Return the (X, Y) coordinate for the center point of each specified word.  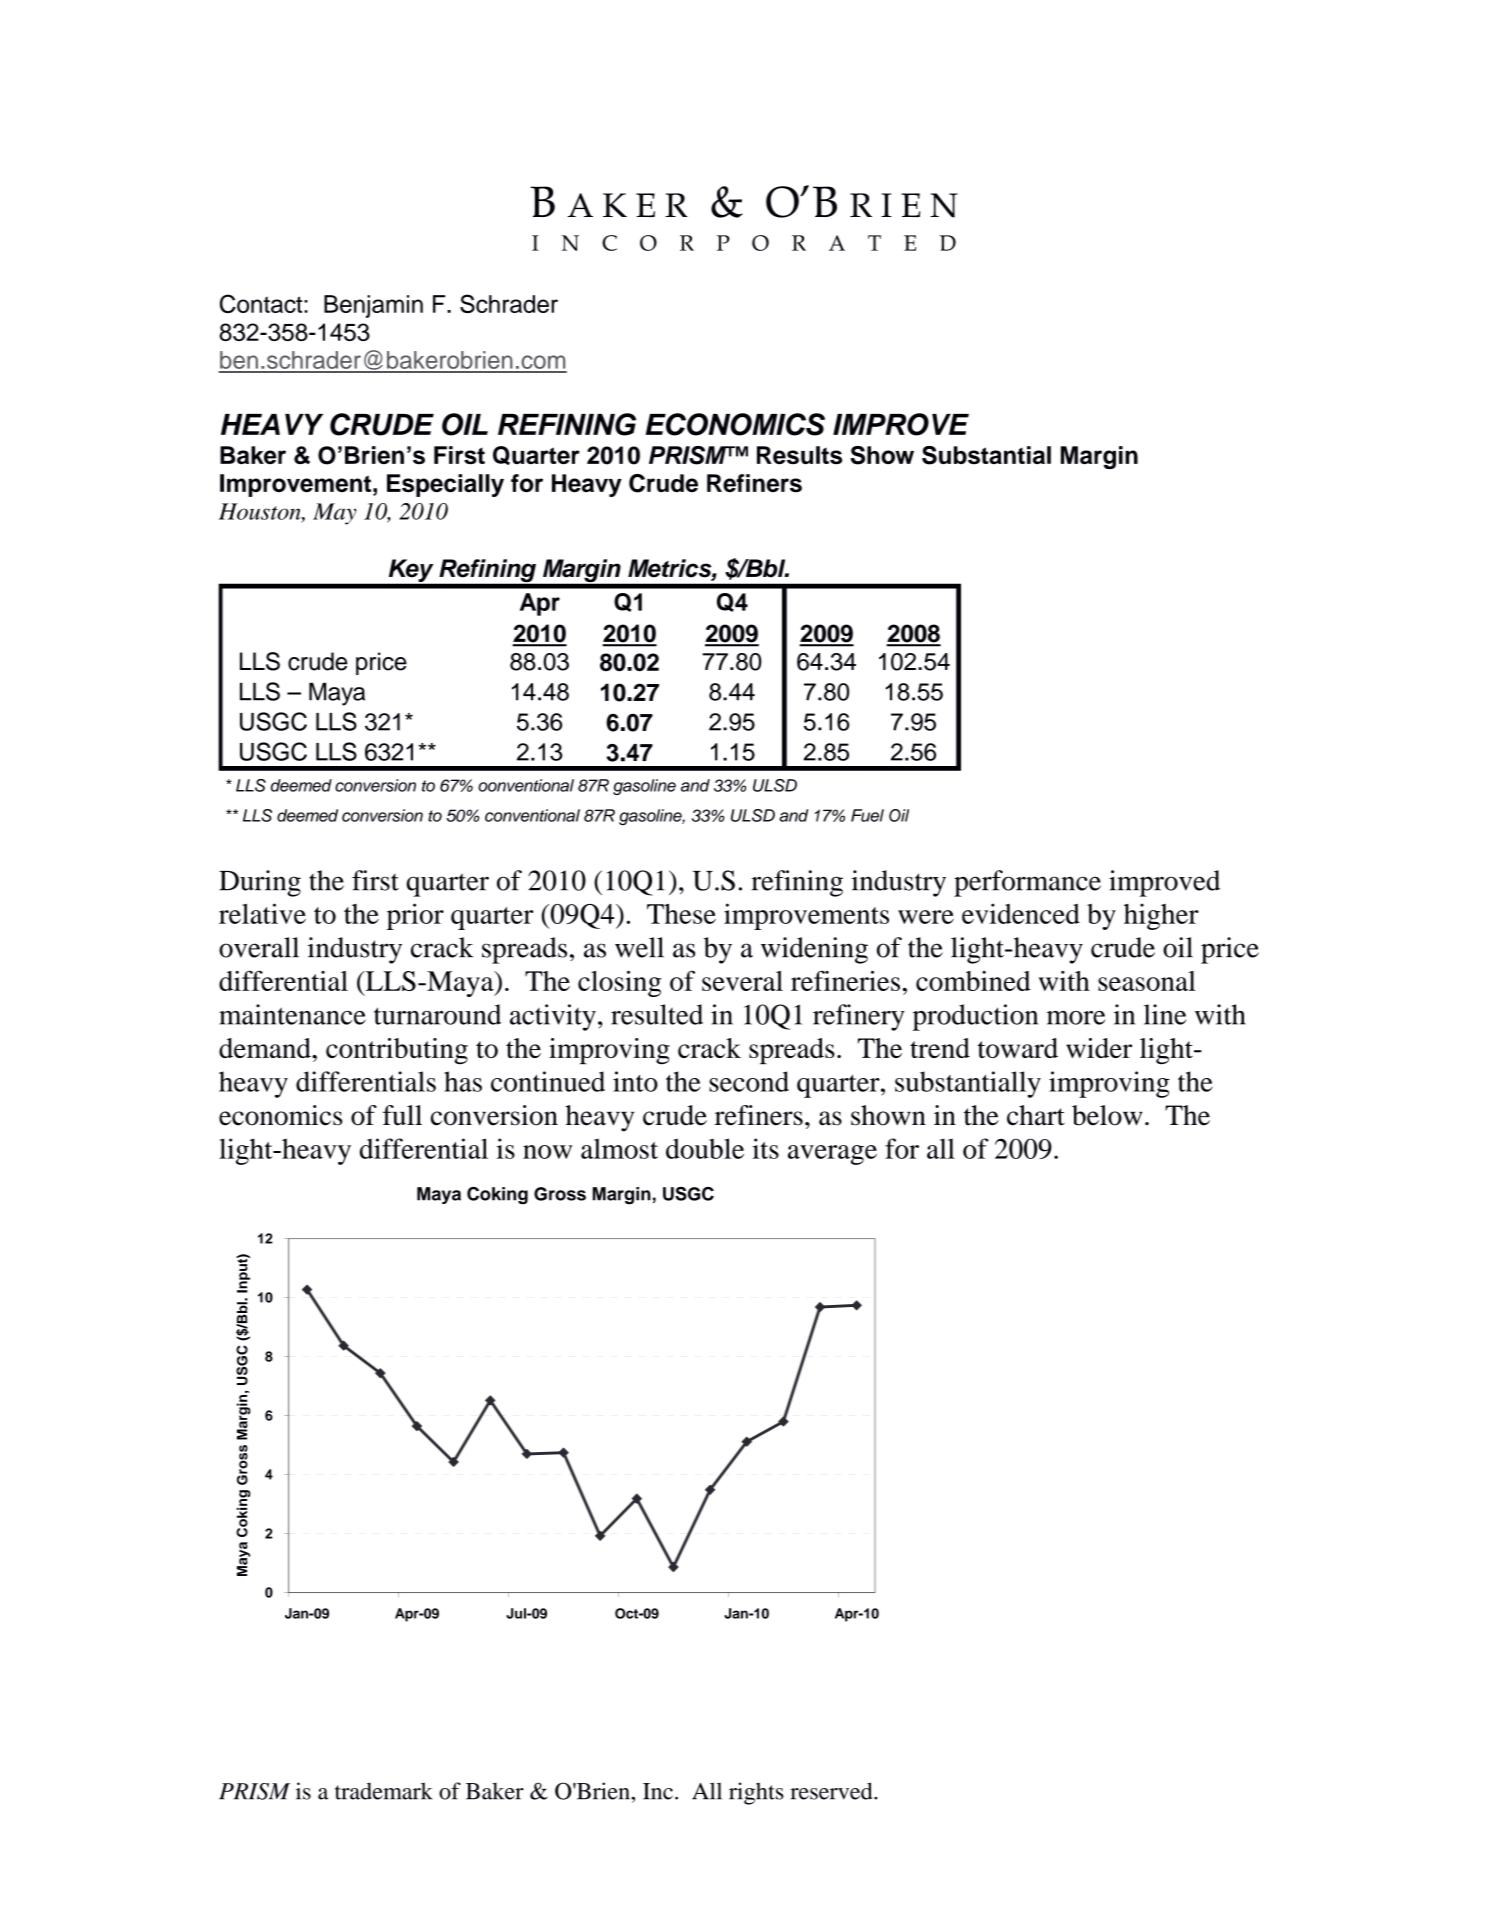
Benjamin (373, 306)
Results (799, 455)
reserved (832, 1791)
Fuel (867, 815)
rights (756, 1793)
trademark (384, 1791)
